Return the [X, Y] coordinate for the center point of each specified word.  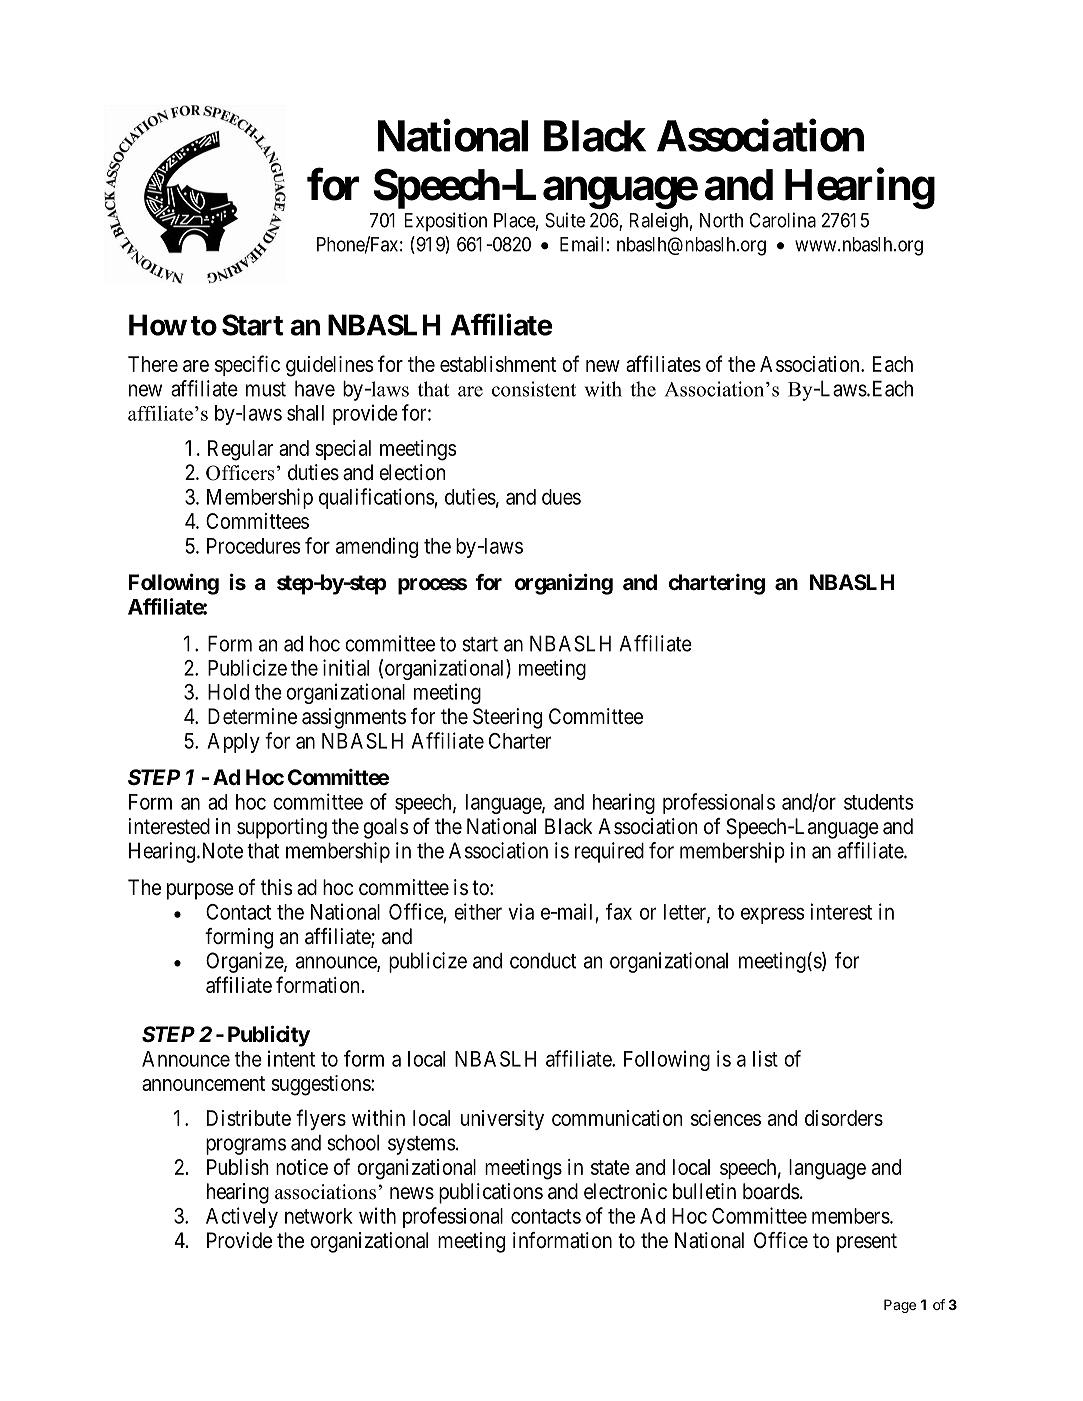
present [867, 1243]
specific [247, 365]
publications [491, 1193]
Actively [242, 1217]
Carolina [783, 220]
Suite [565, 220]
